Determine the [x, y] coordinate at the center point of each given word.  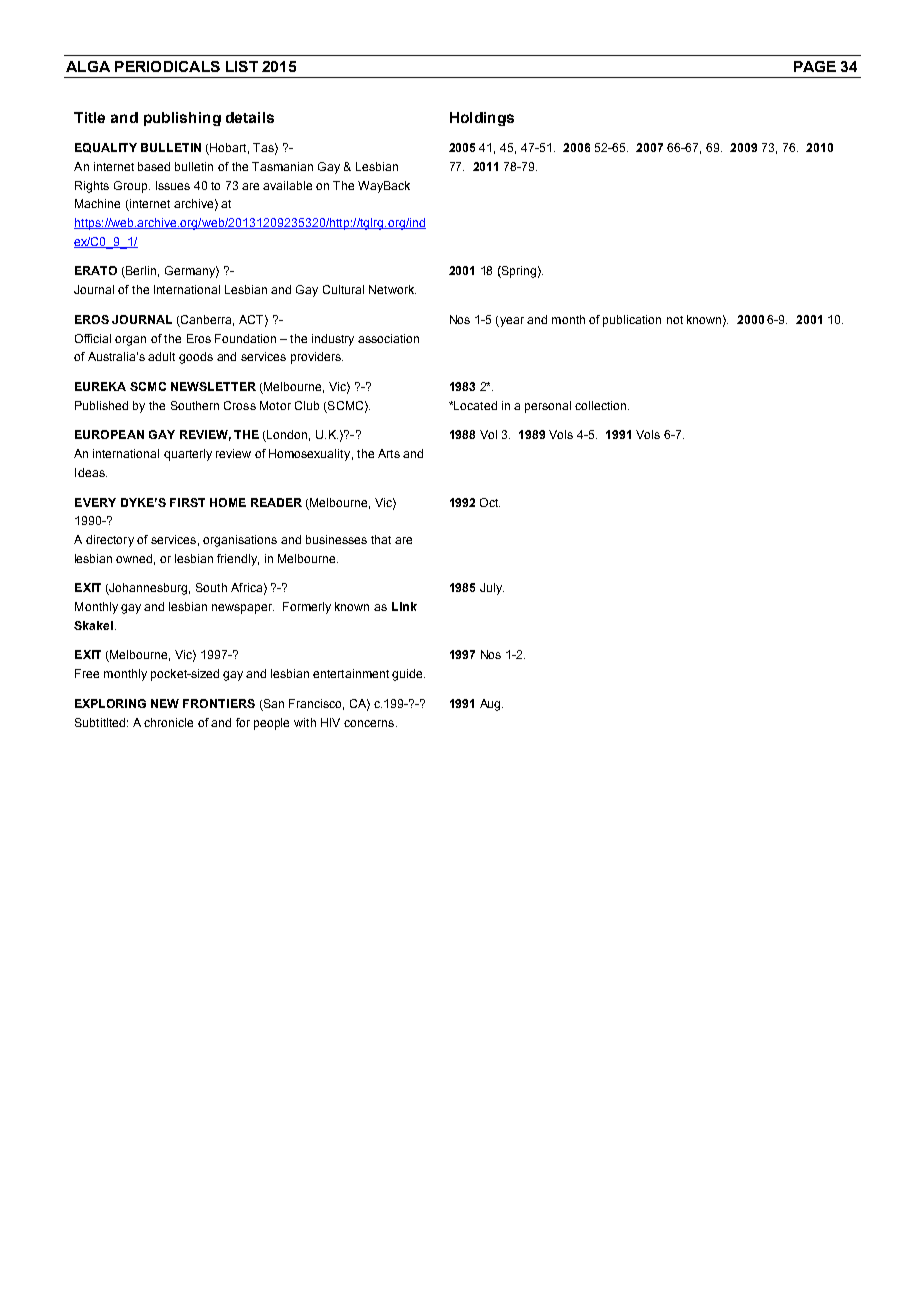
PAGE [815, 66]
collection [602, 405]
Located [474, 405]
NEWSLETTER [213, 386]
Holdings [482, 119]
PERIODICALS [167, 66]
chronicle [168, 722]
